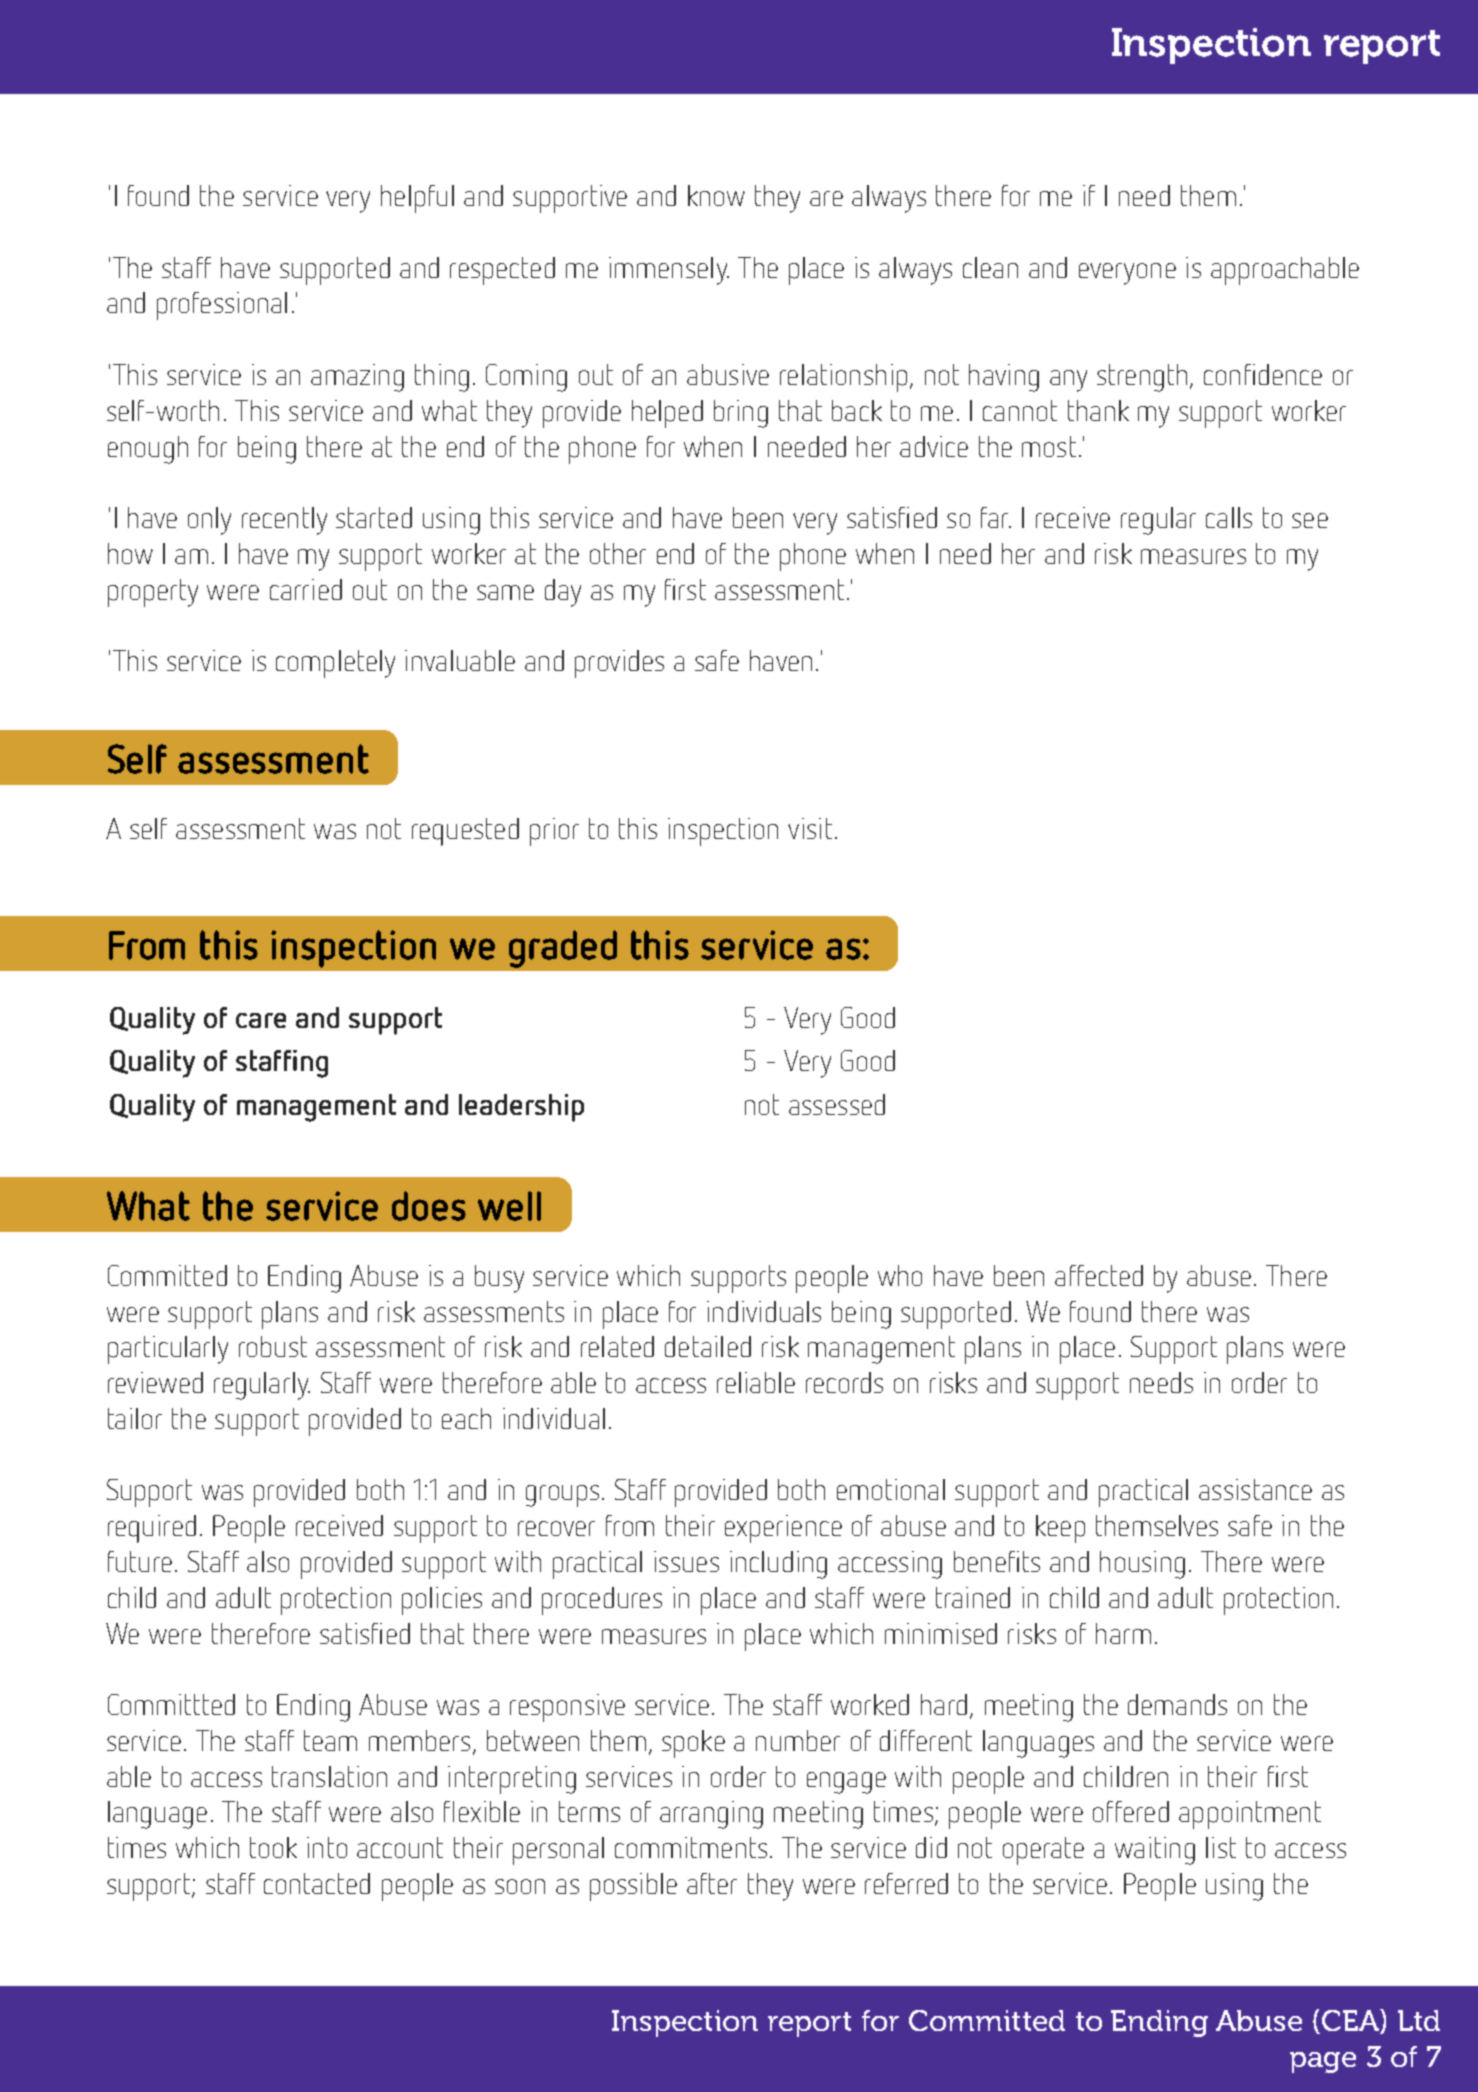 The height and width of the screenshot is (2092, 1478). I want to click on assistance, so click(1255, 1489).
